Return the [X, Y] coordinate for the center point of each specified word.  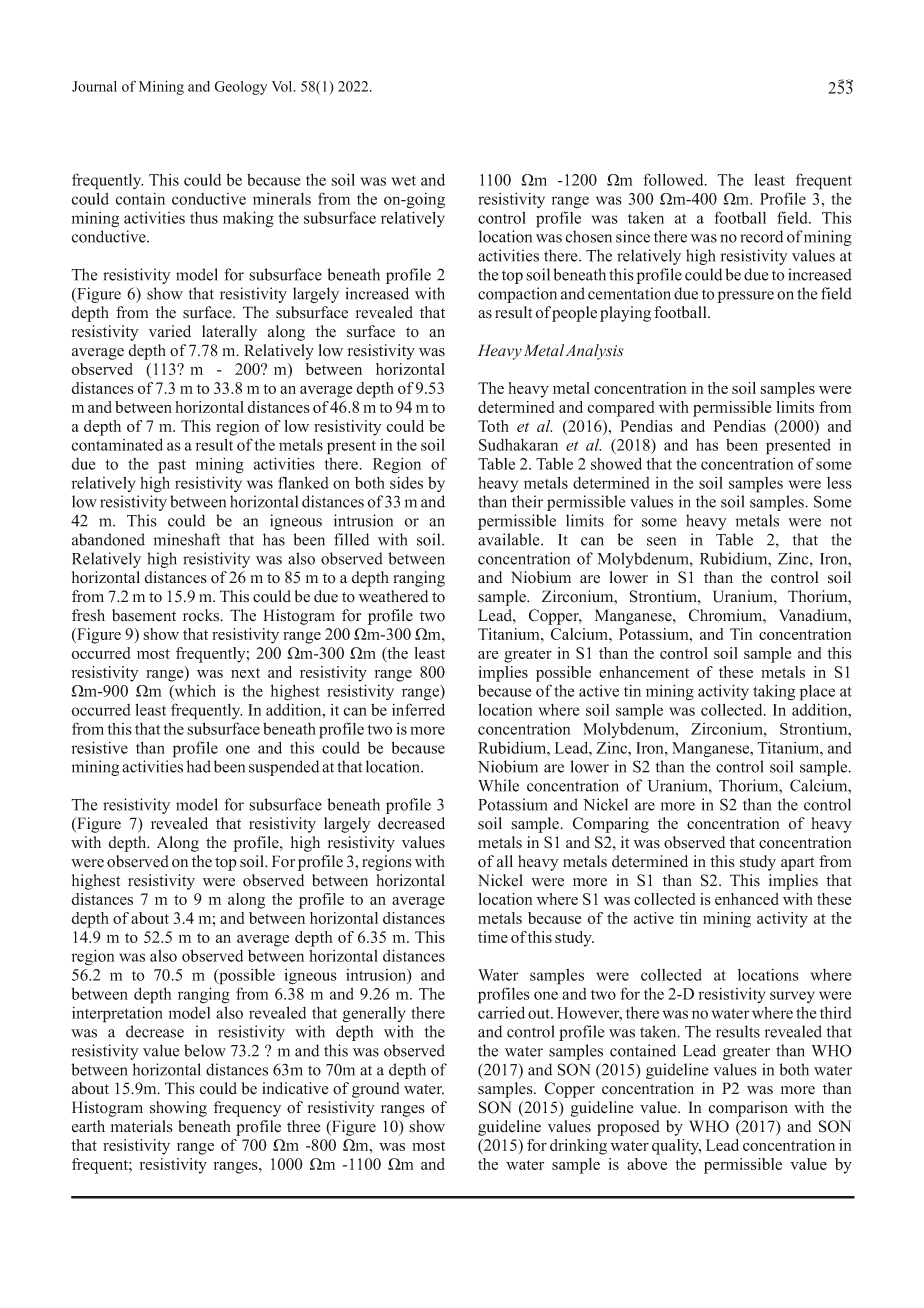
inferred [418, 709]
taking [774, 692]
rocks [202, 615]
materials [142, 1126]
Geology [240, 88]
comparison [748, 1109]
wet [404, 180]
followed [674, 179]
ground [376, 1090]
